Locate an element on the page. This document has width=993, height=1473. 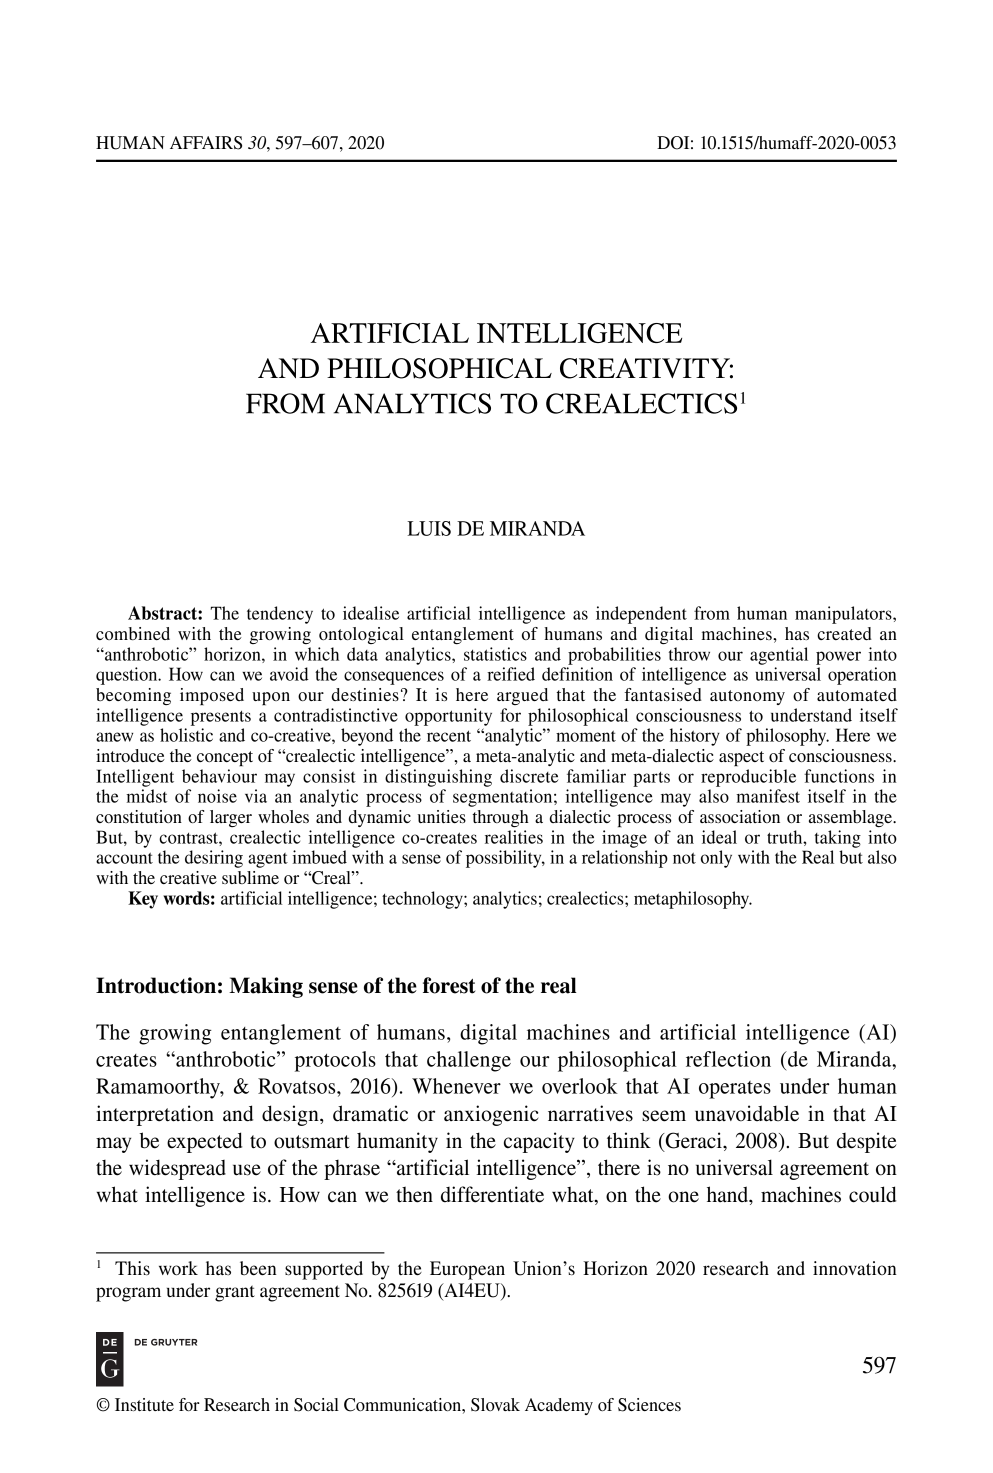
manifest is located at coordinates (768, 796).
